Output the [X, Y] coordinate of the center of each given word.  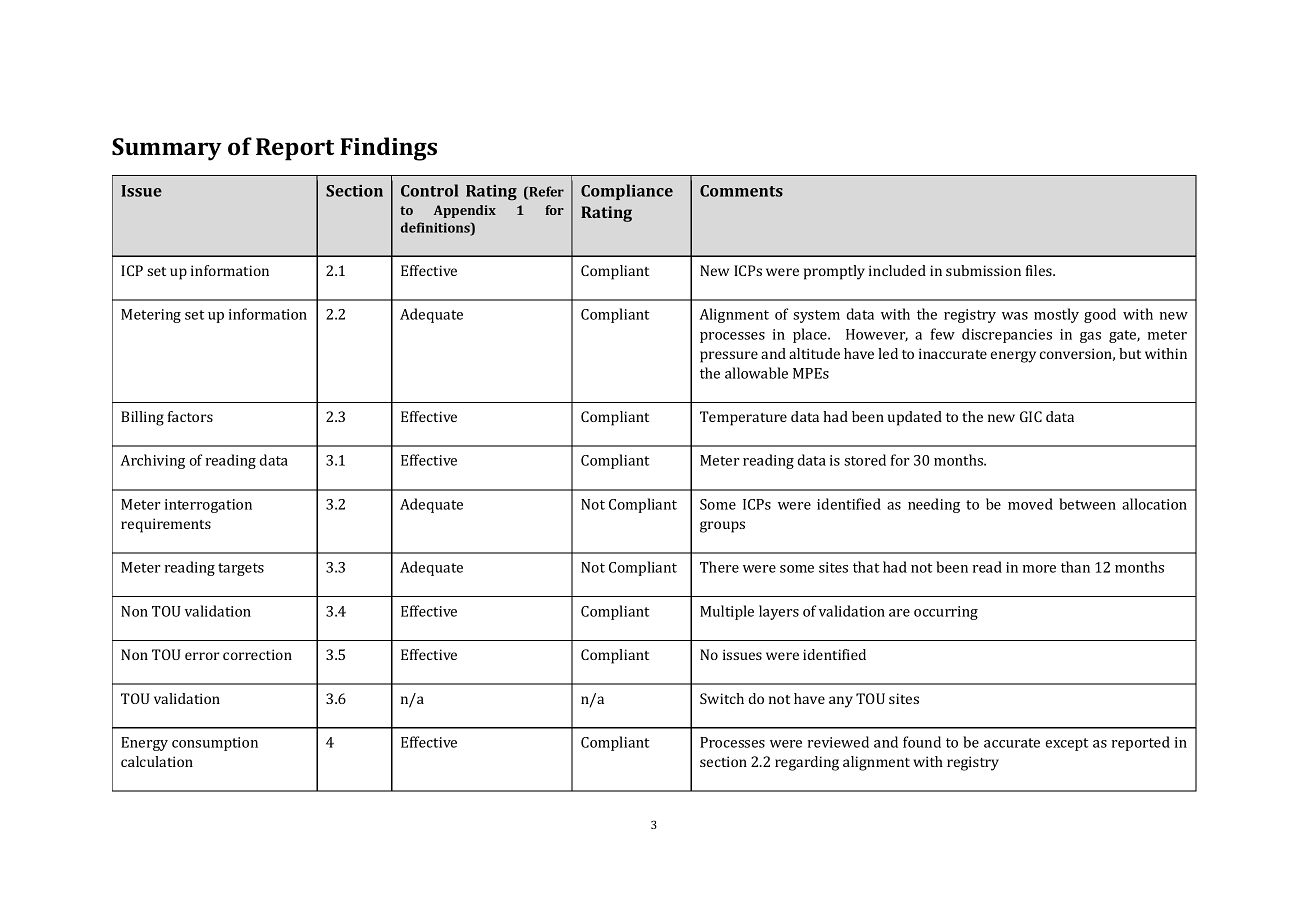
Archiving [152, 461]
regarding [807, 763]
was [1015, 316]
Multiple [727, 612]
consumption [215, 744]
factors [190, 416]
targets [241, 569]
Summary [167, 149]
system [816, 316]
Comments [741, 191]
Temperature [743, 418]
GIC [1031, 416]
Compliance [627, 192]
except [1067, 744]
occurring [946, 613]
